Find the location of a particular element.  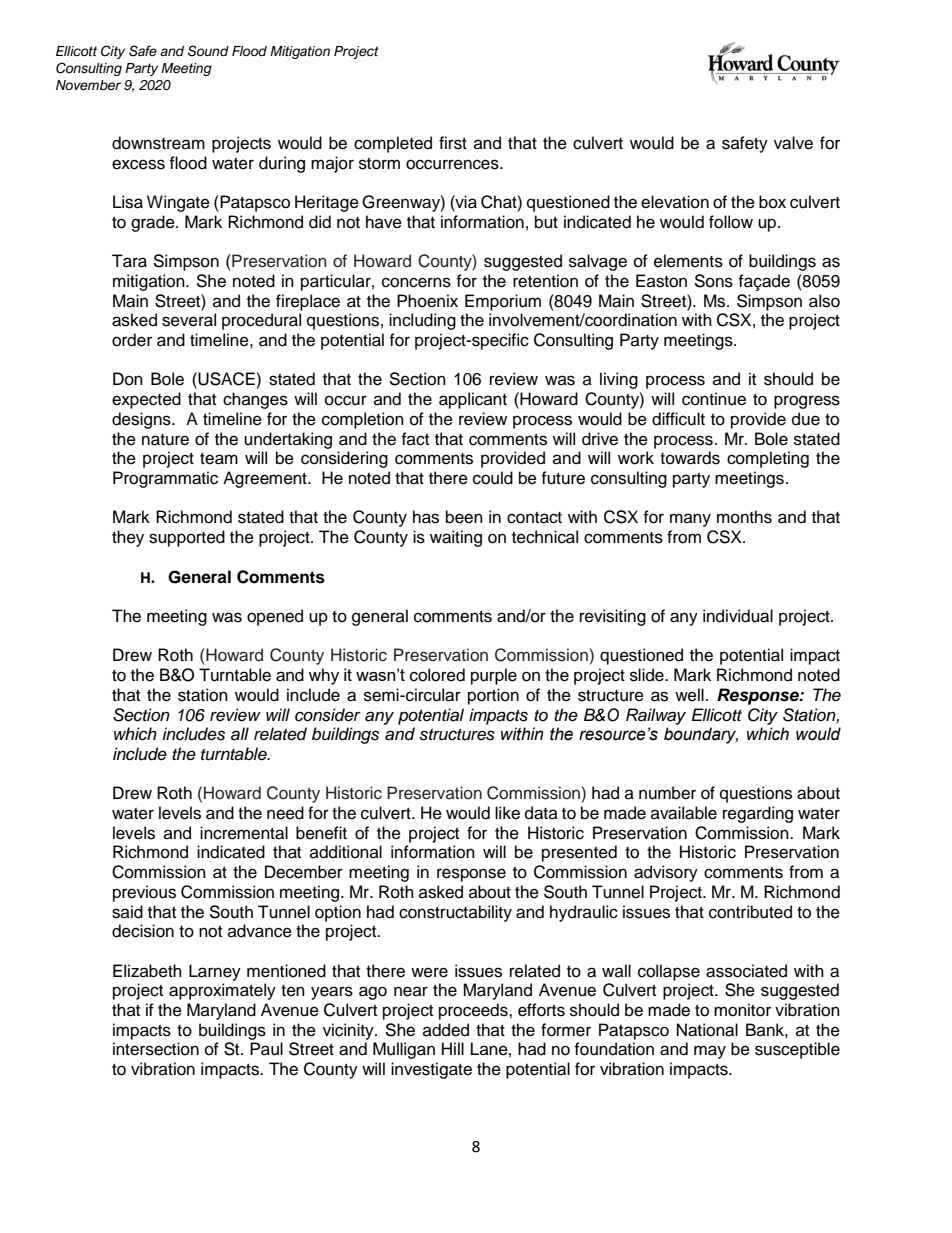

months is located at coordinates (744, 517).
